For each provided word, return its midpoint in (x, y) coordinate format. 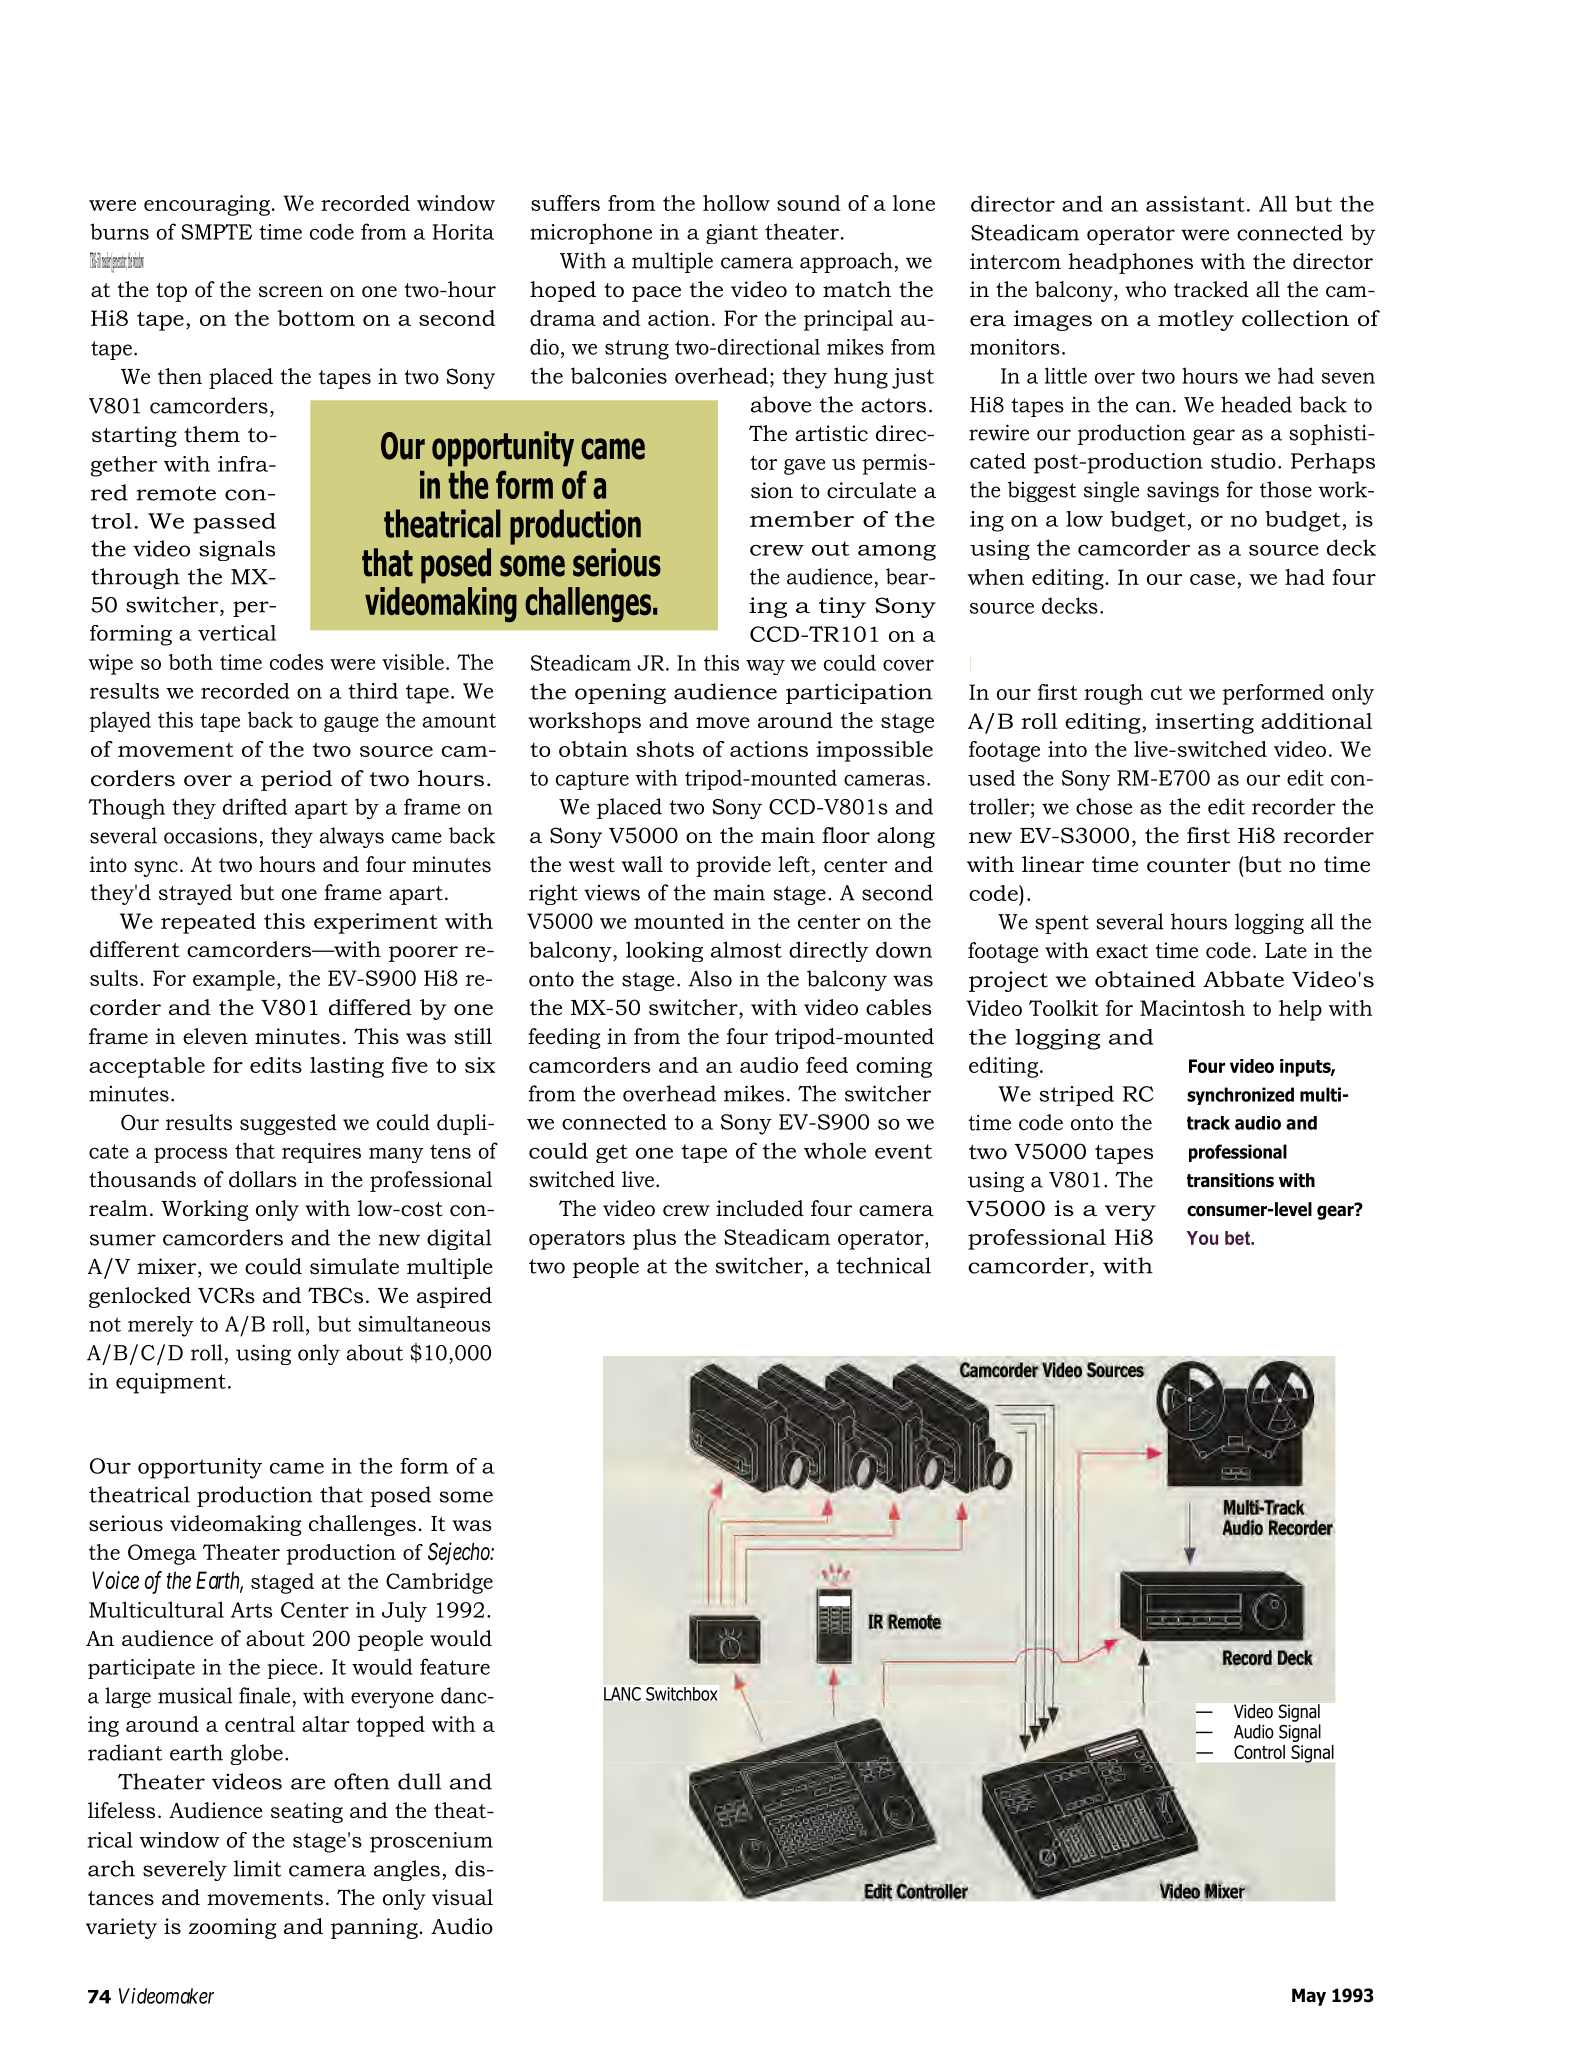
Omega (162, 1554)
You (1202, 1238)
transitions (1230, 1180)
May (1309, 1997)
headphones (1130, 263)
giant (732, 234)
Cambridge (439, 1583)
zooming (233, 1928)
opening (620, 693)
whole (835, 1150)
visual (462, 1897)
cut (1167, 692)
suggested (288, 1124)
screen (291, 292)
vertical (237, 633)
